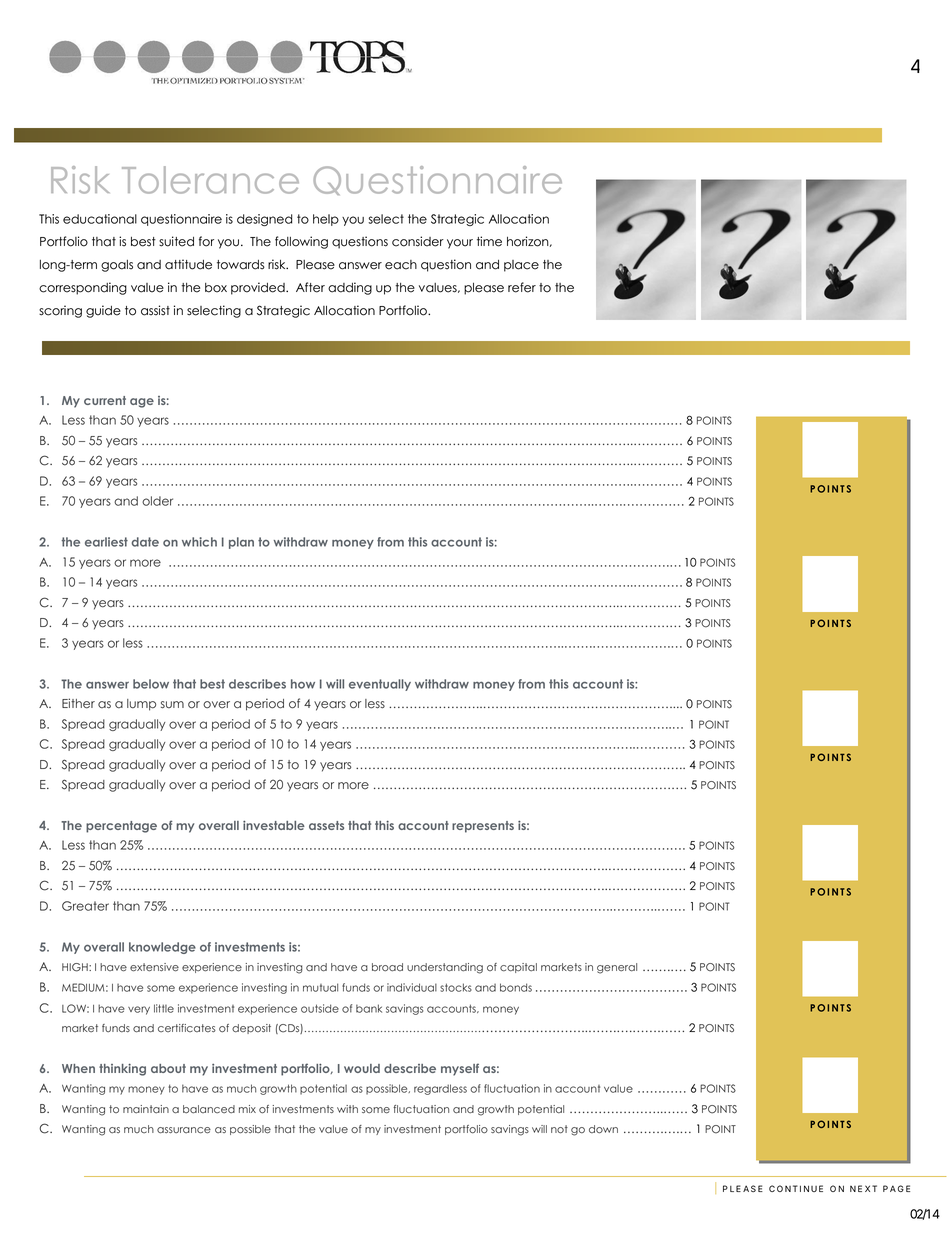  I want to click on would, so click(362, 1068).
